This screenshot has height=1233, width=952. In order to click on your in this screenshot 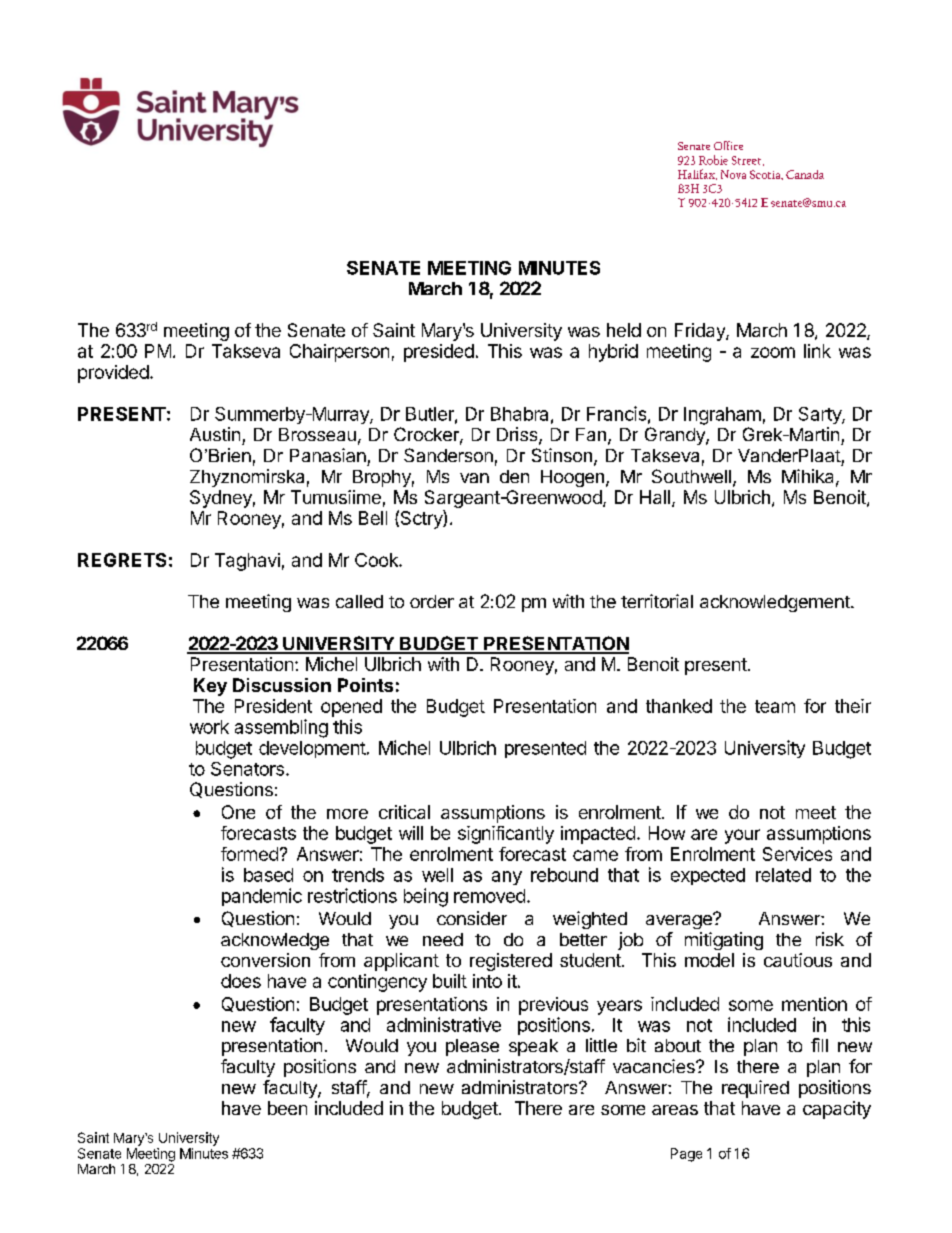, I will do `click(742, 836)`.
